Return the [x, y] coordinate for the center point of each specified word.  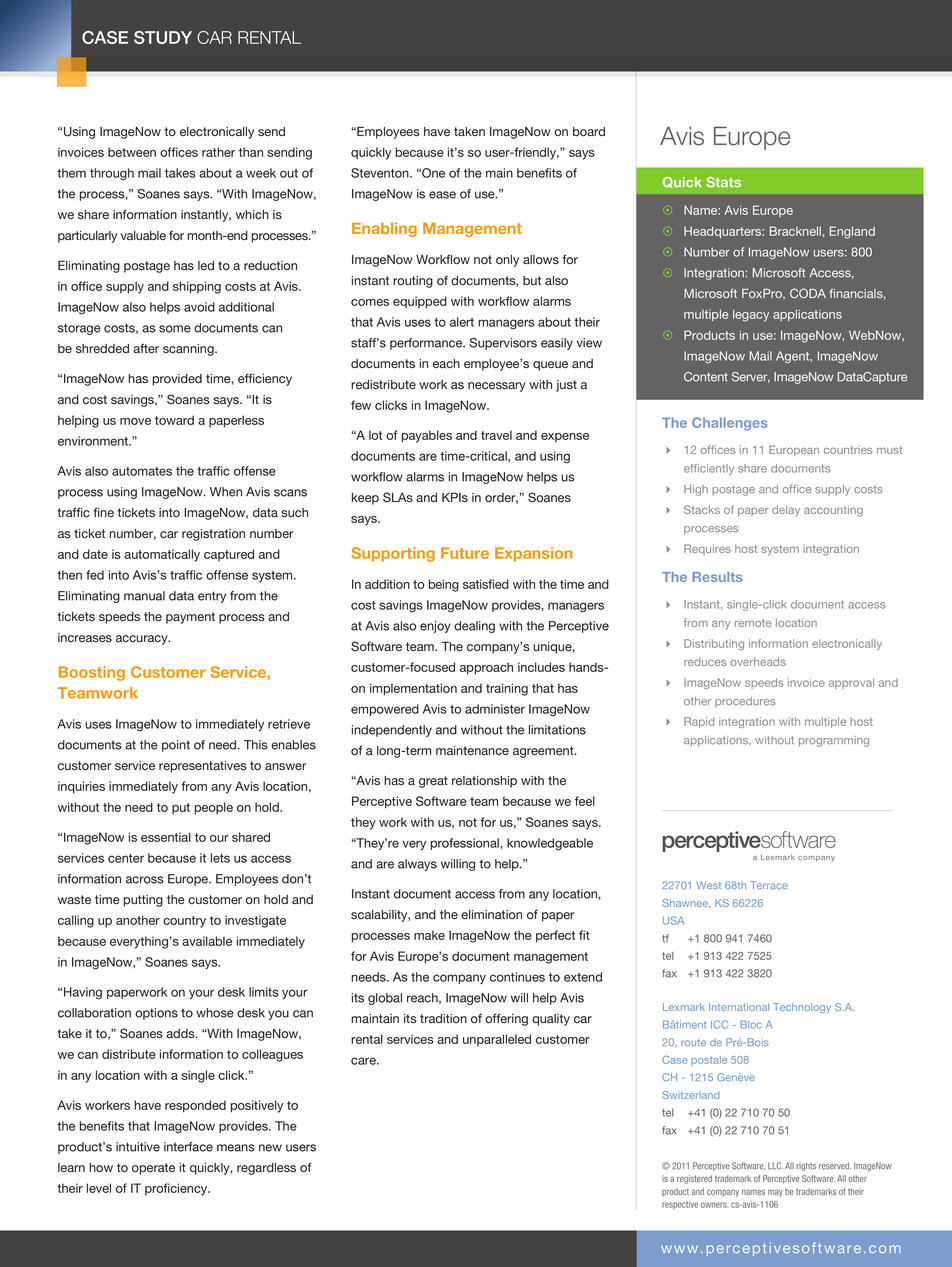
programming [834, 741]
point [176, 746]
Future [465, 553]
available [207, 941]
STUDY [163, 37]
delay [786, 510]
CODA [808, 293]
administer [495, 709]
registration [213, 535]
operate [153, 1169]
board [589, 132]
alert [462, 322]
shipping [197, 287]
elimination [491, 915]
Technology [802, 1008]
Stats [723, 182]
